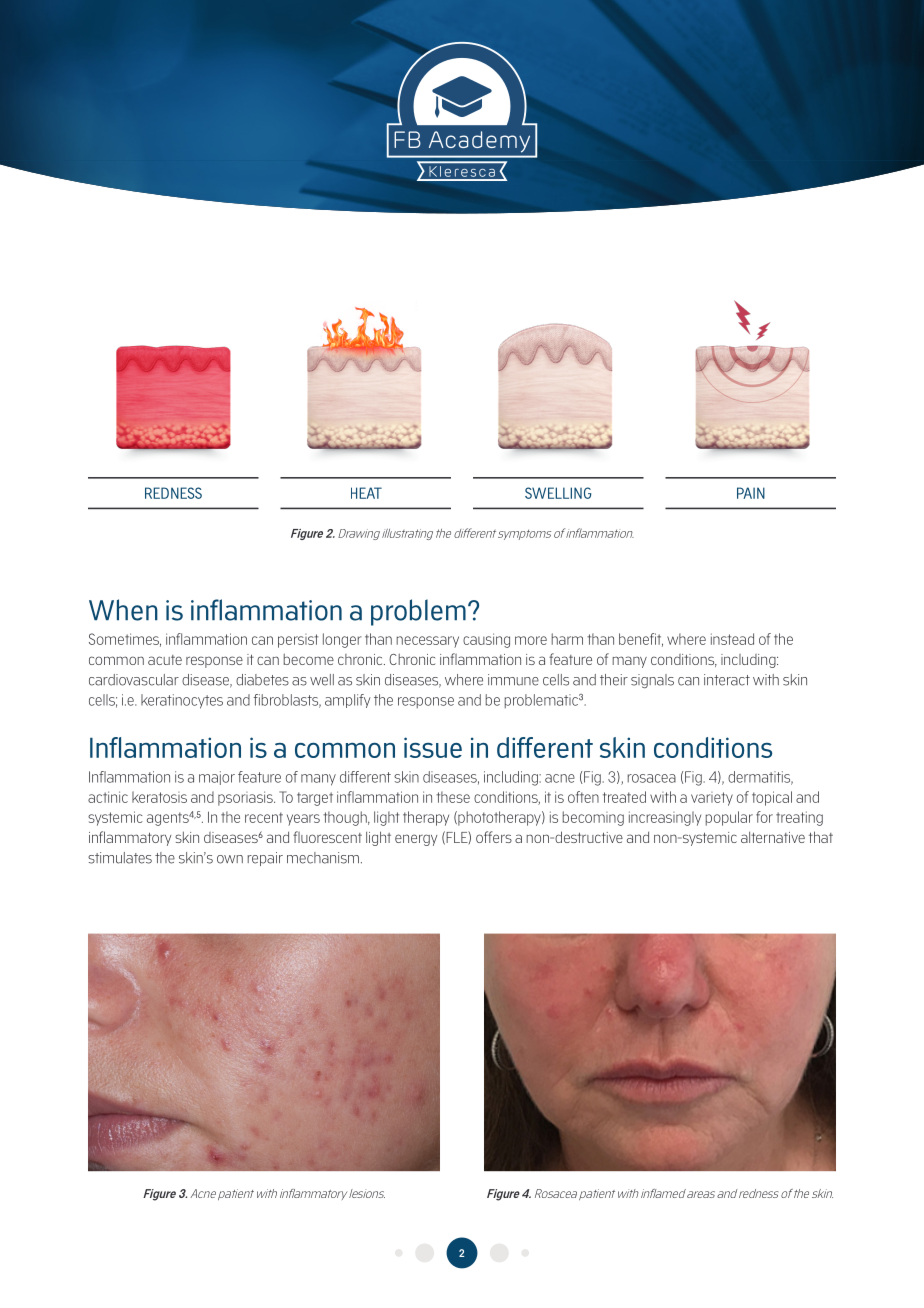  I want to click on own, so click(230, 859).
